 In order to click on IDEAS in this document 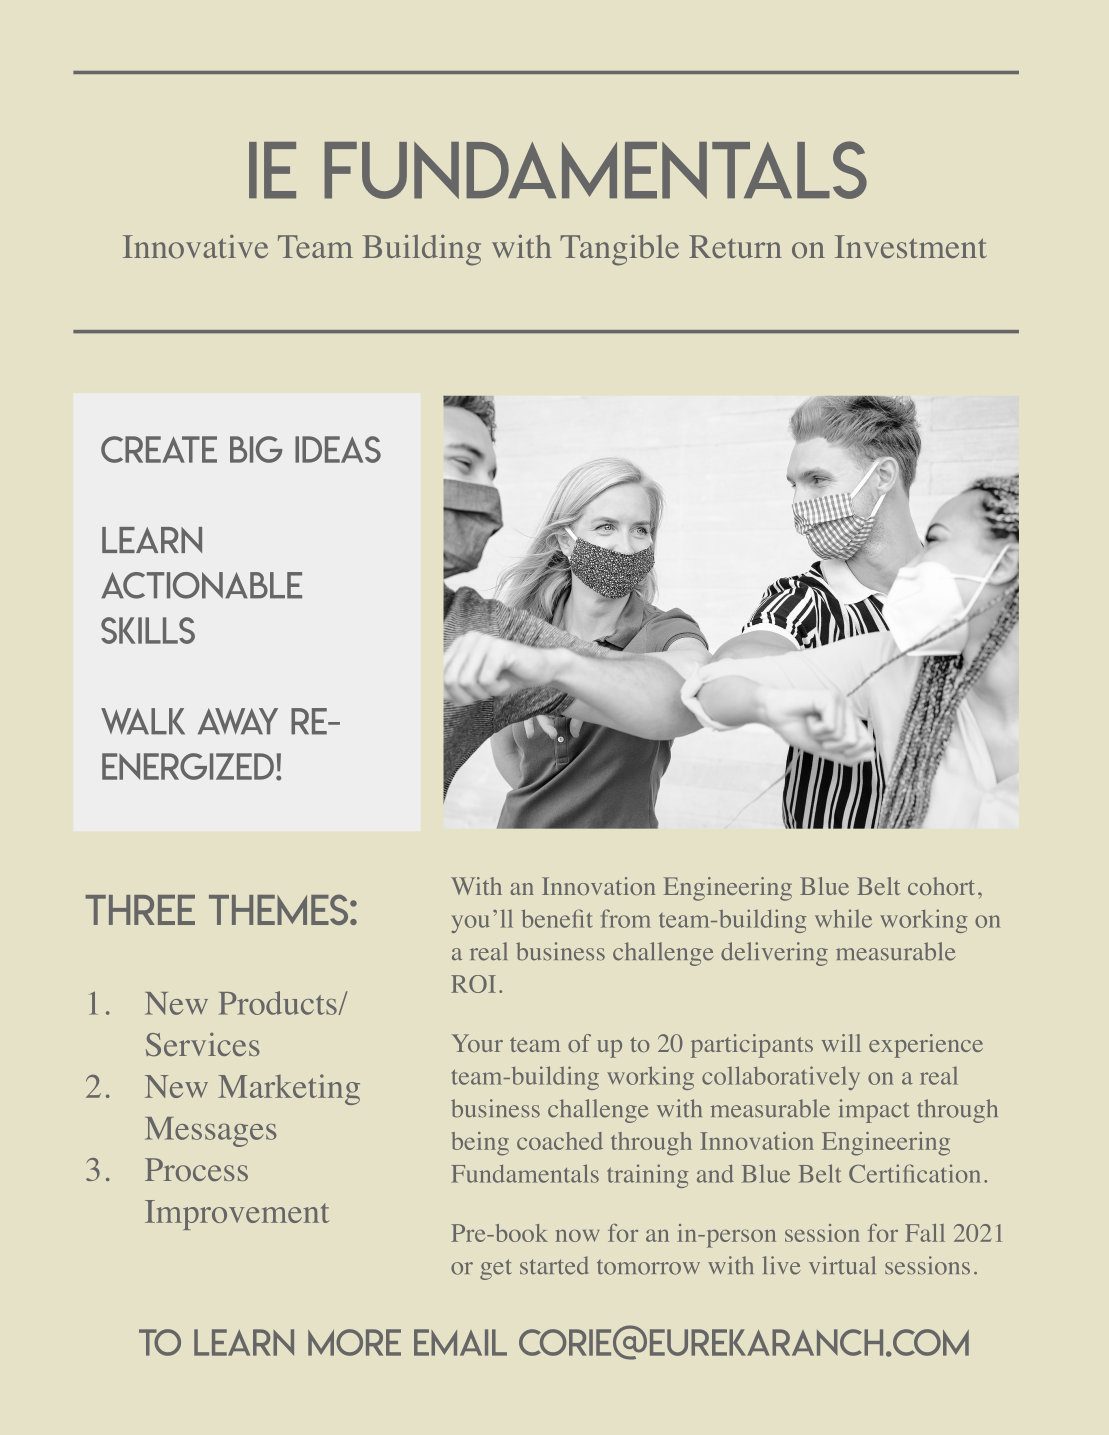, I will do `click(338, 449)`.
